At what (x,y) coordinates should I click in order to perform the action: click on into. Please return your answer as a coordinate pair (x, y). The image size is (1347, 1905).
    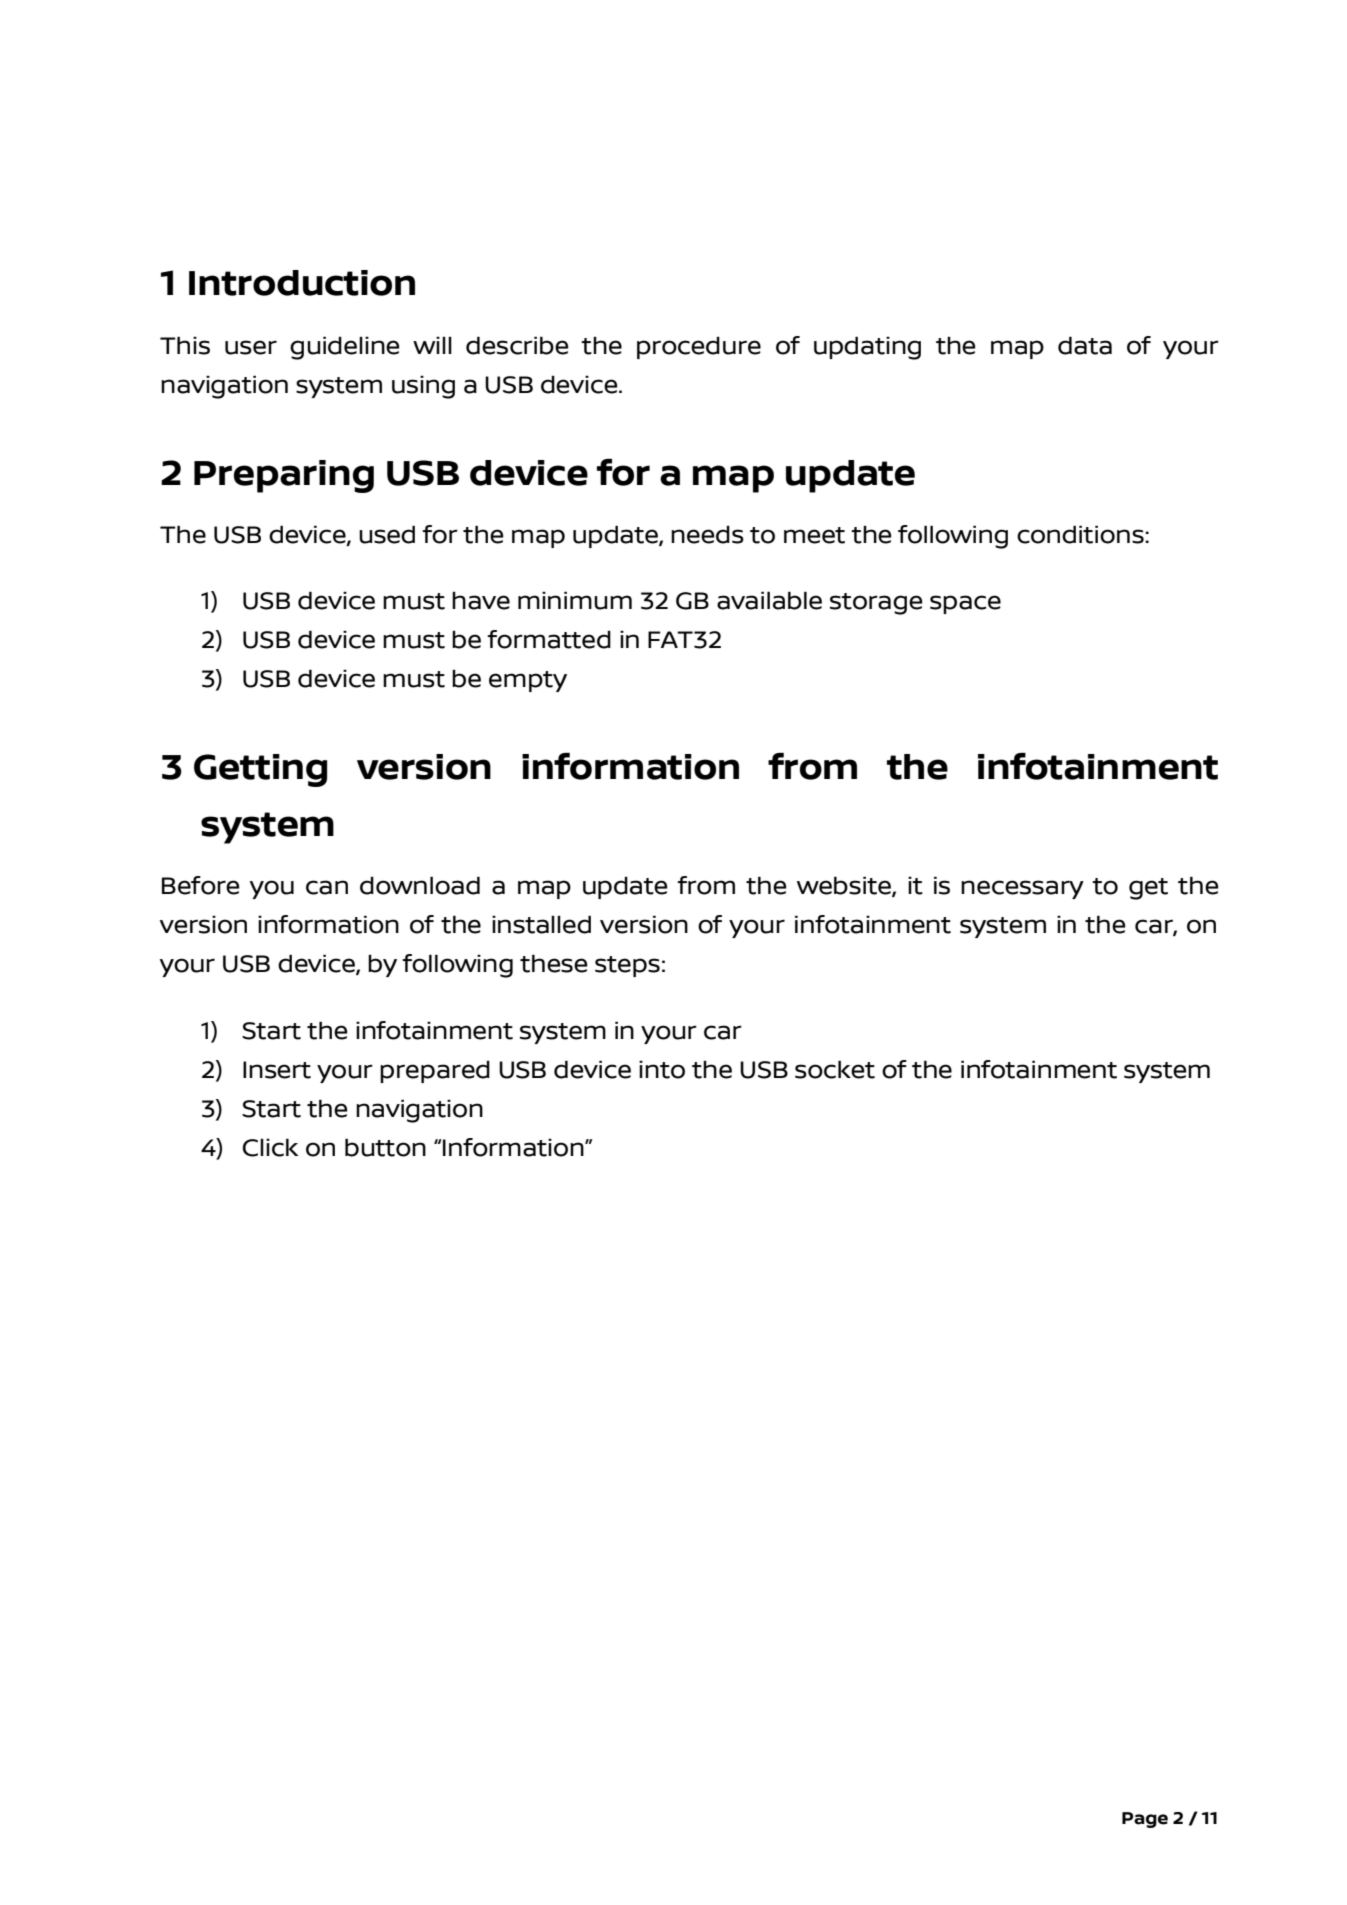
    Looking at the image, I should click on (662, 1069).
